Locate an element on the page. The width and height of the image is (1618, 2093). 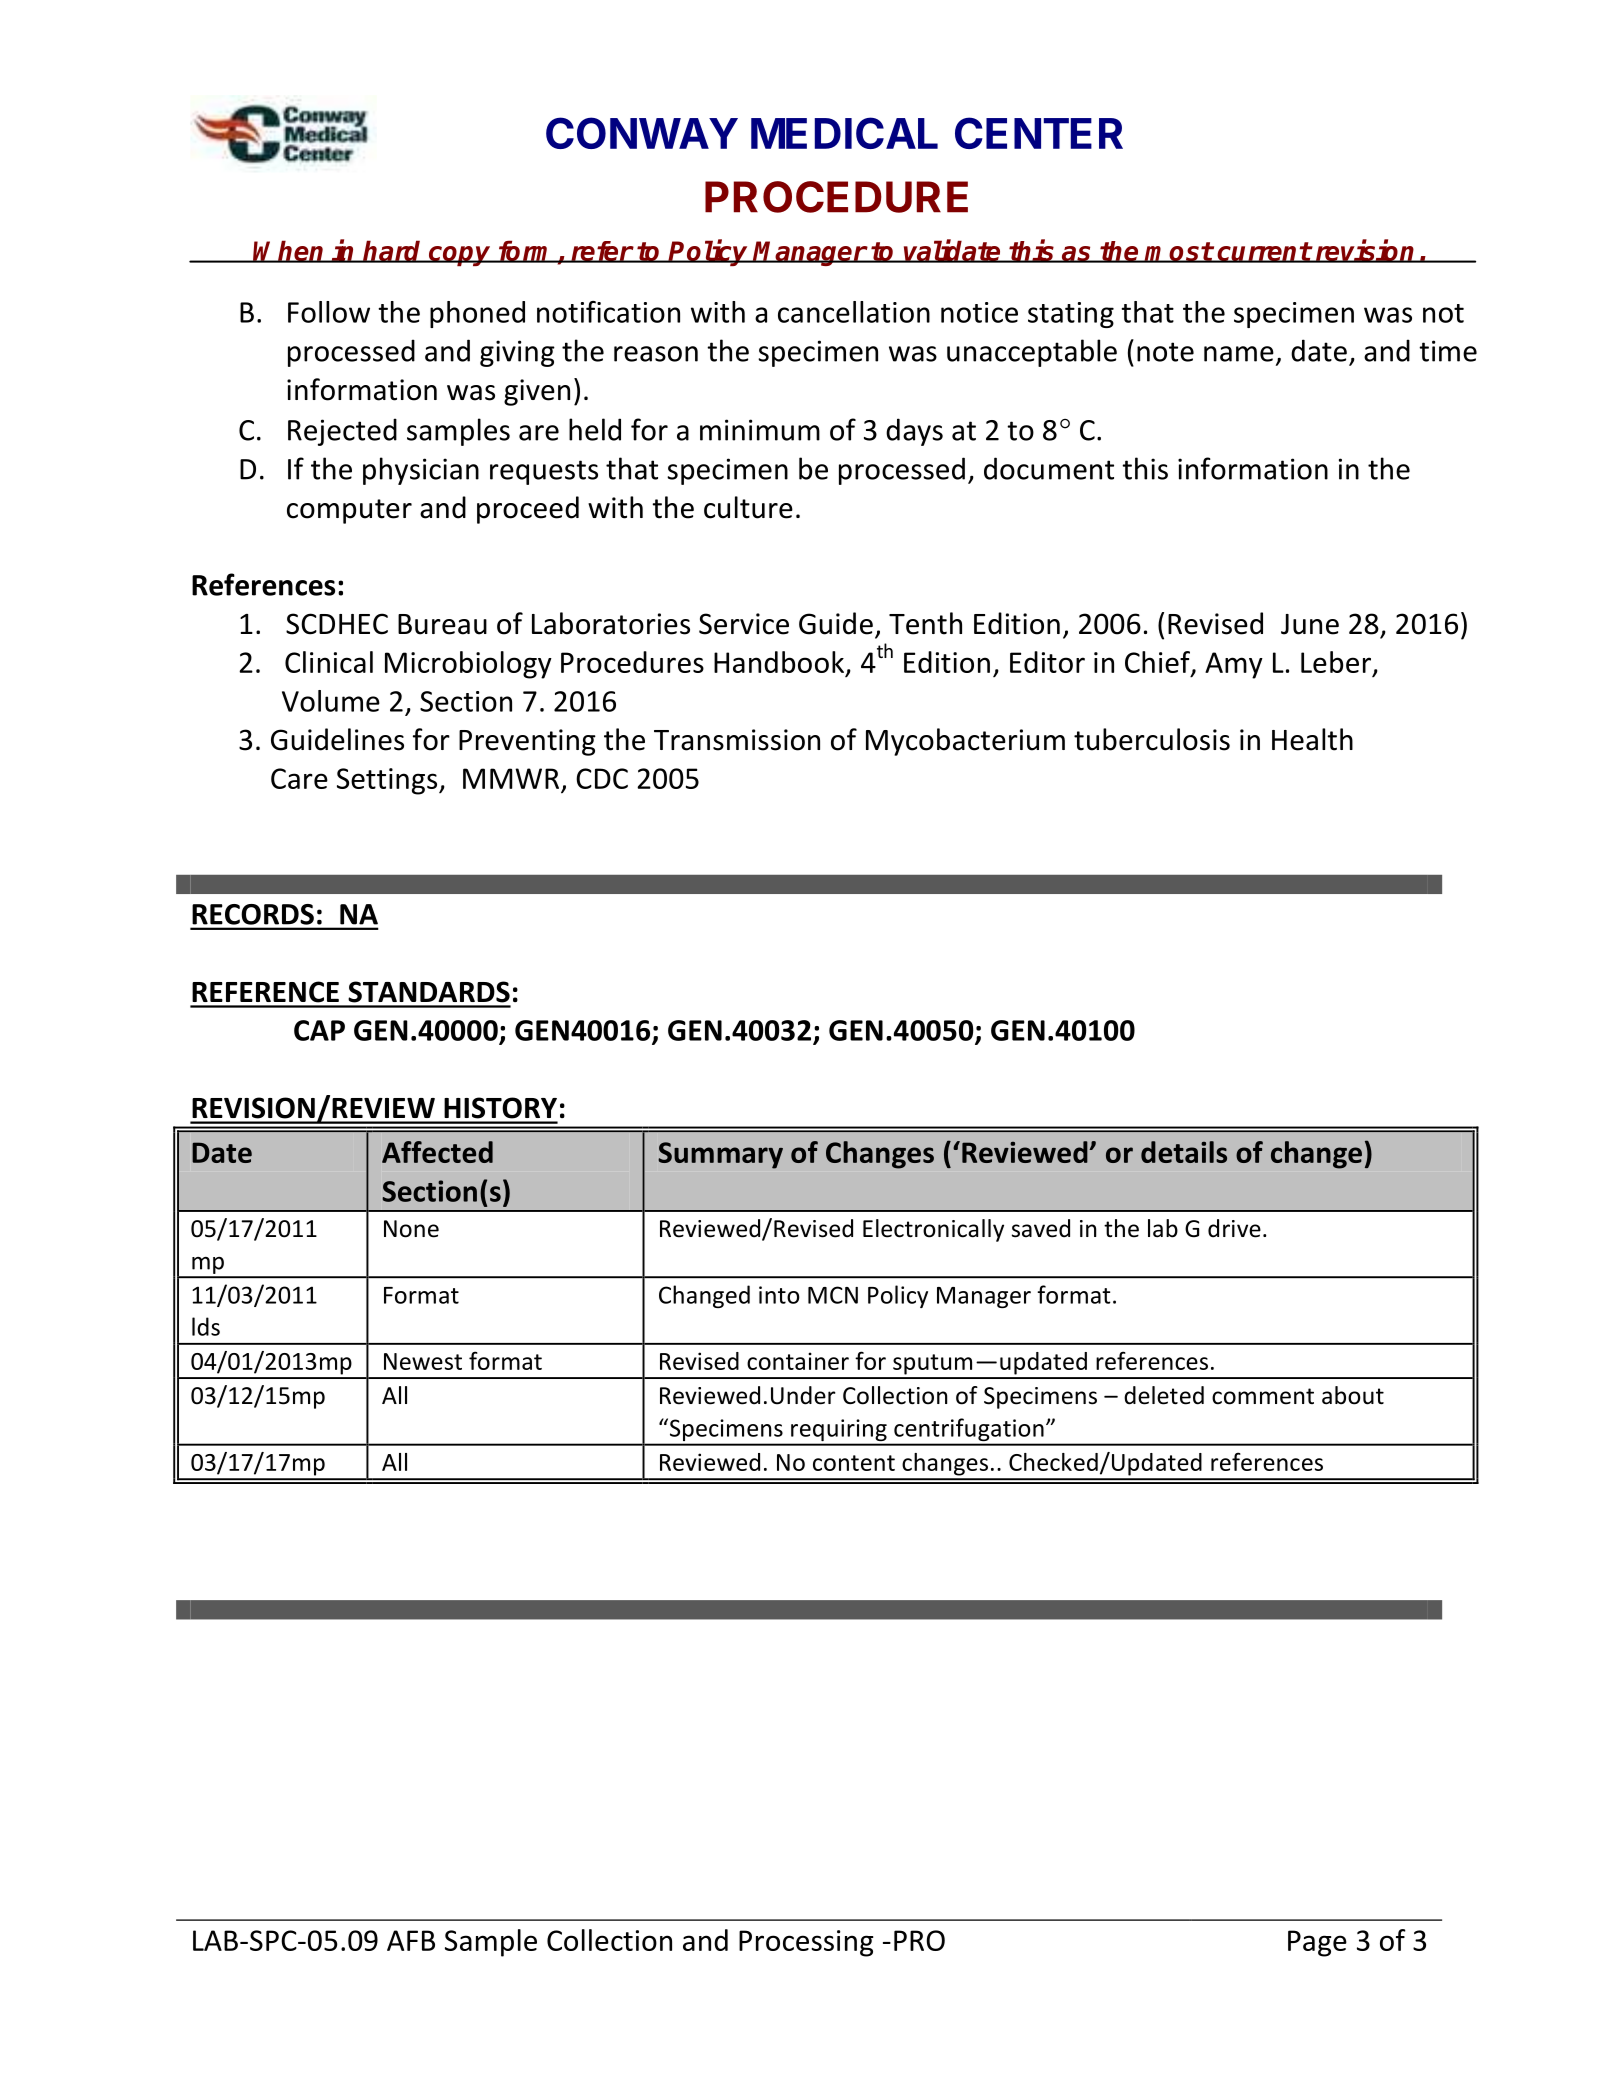
details is located at coordinates (1184, 1152).
